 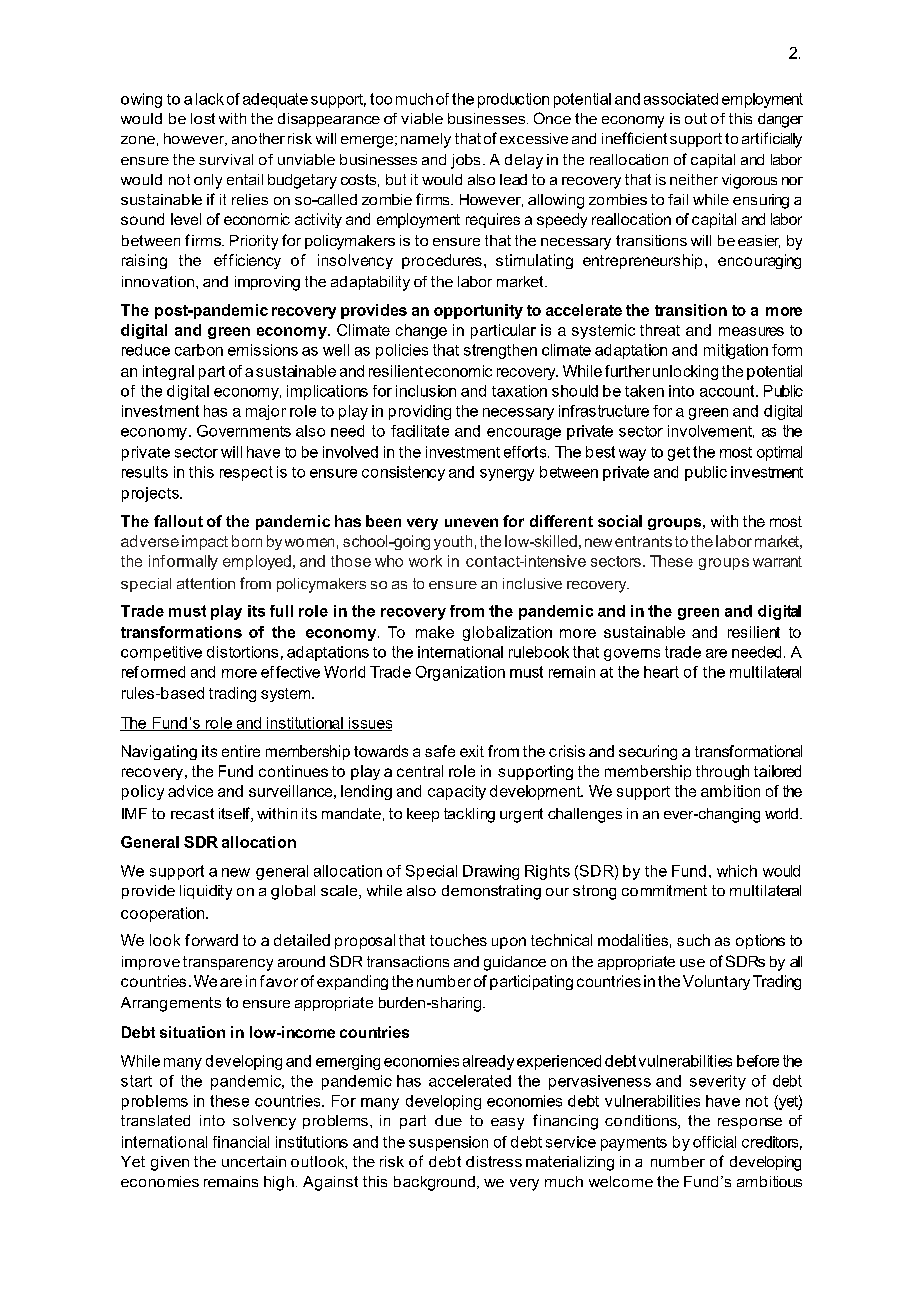 What do you see at coordinates (242, 652) in the page?
I see `distortions` at bounding box center [242, 652].
